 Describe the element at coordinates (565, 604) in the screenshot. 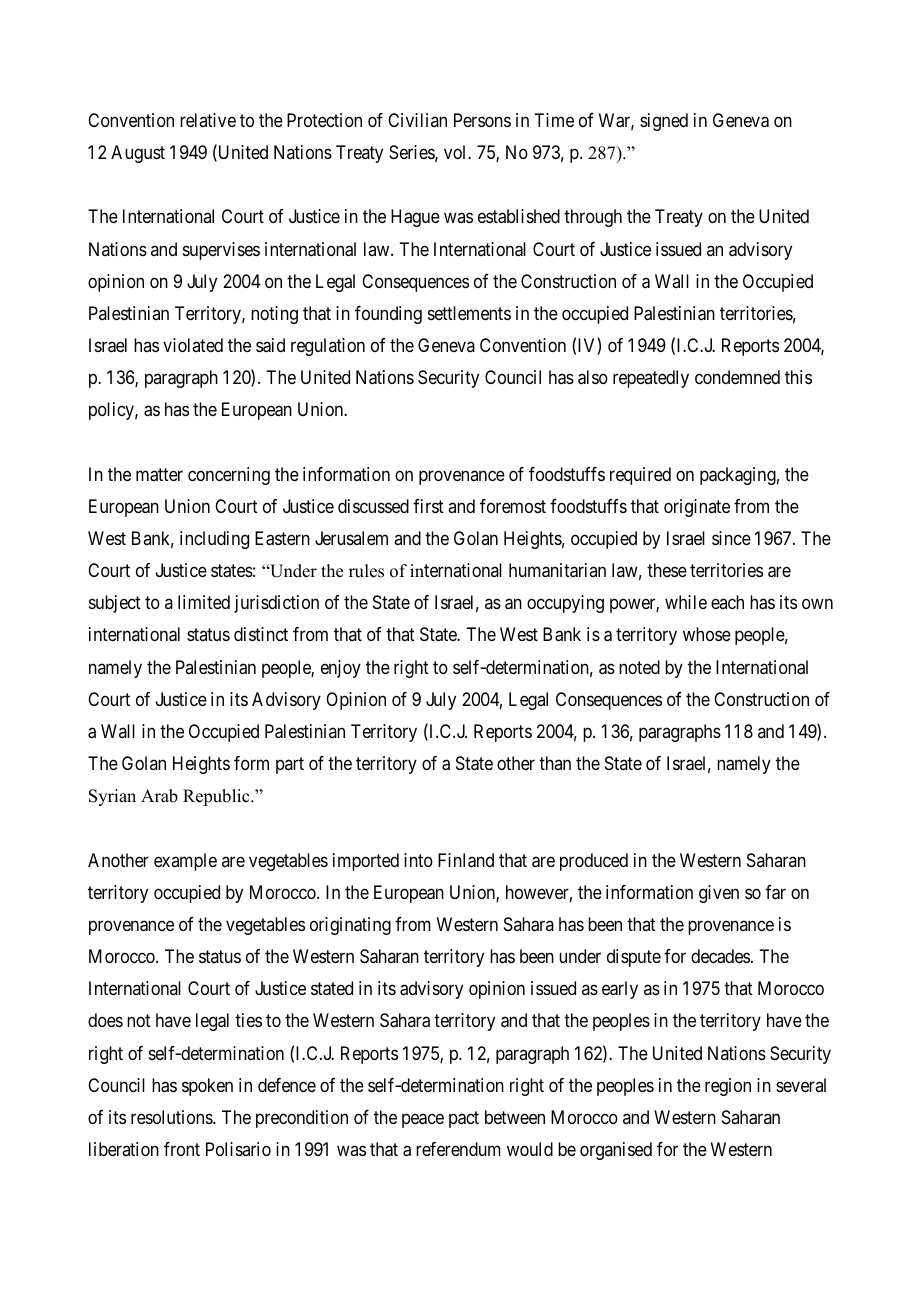

I see `occupying` at that location.
